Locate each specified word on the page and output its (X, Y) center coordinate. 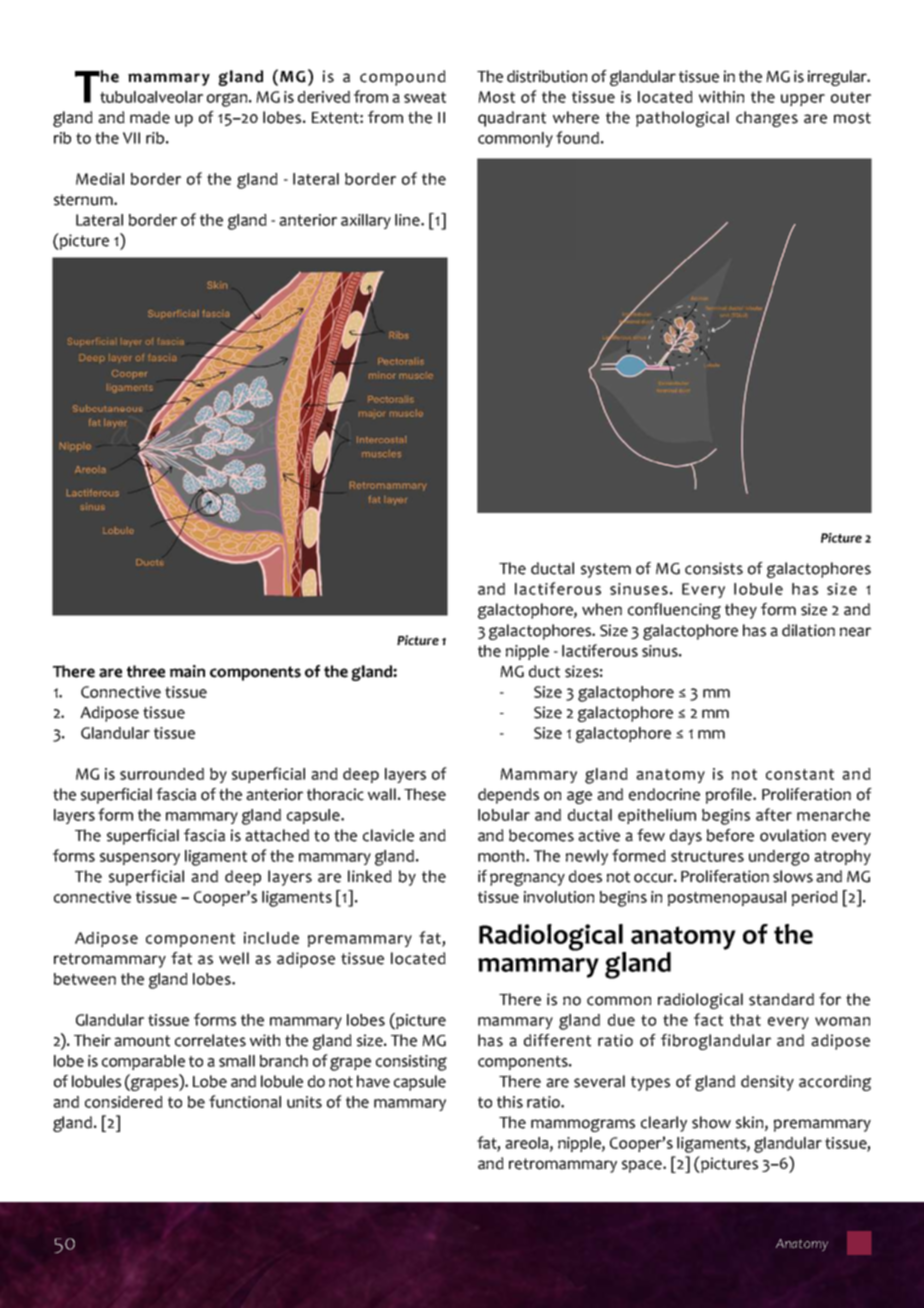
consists (714, 568)
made (150, 117)
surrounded (162, 774)
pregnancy (527, 879)
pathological (682, 119)
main (187, 671)
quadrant (512, 119)
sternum (84, 200)
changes (767, 119)
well (234, 958)
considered (124, 1102)
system (606, 570)
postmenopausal (727, 898)
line (408, 220)
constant (800, 774)
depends (508, 796)
